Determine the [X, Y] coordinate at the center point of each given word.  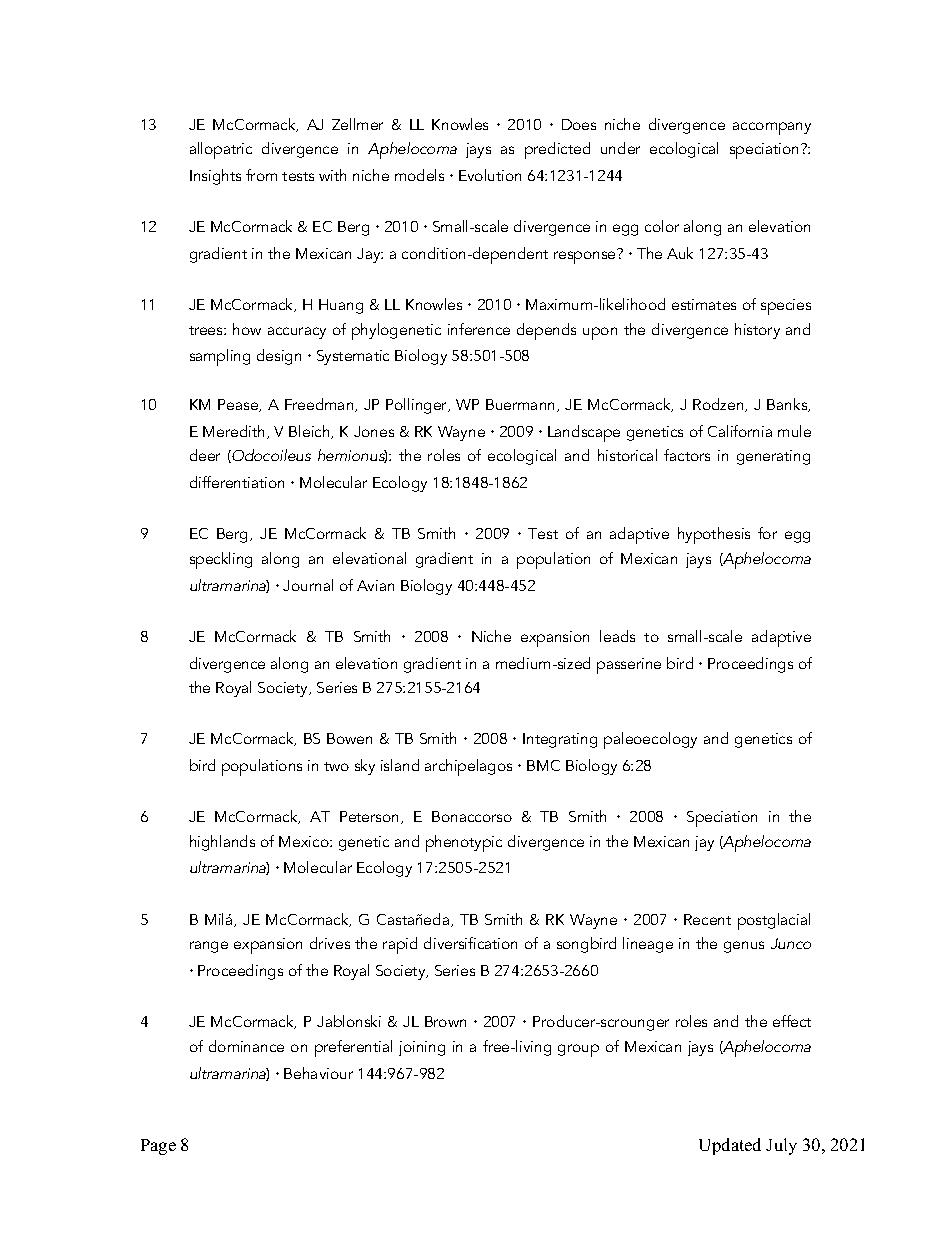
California [740, 431]
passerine [629, 666]
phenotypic [464, 843]
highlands [222, 843]
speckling [221, 560]
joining [422, 1048]
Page [158, 1147]
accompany [772, 128]
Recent [707, 919]
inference [479, 329]
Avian [375, 585]
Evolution [490, 175]
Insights [215, 177]
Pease [239, 405]
